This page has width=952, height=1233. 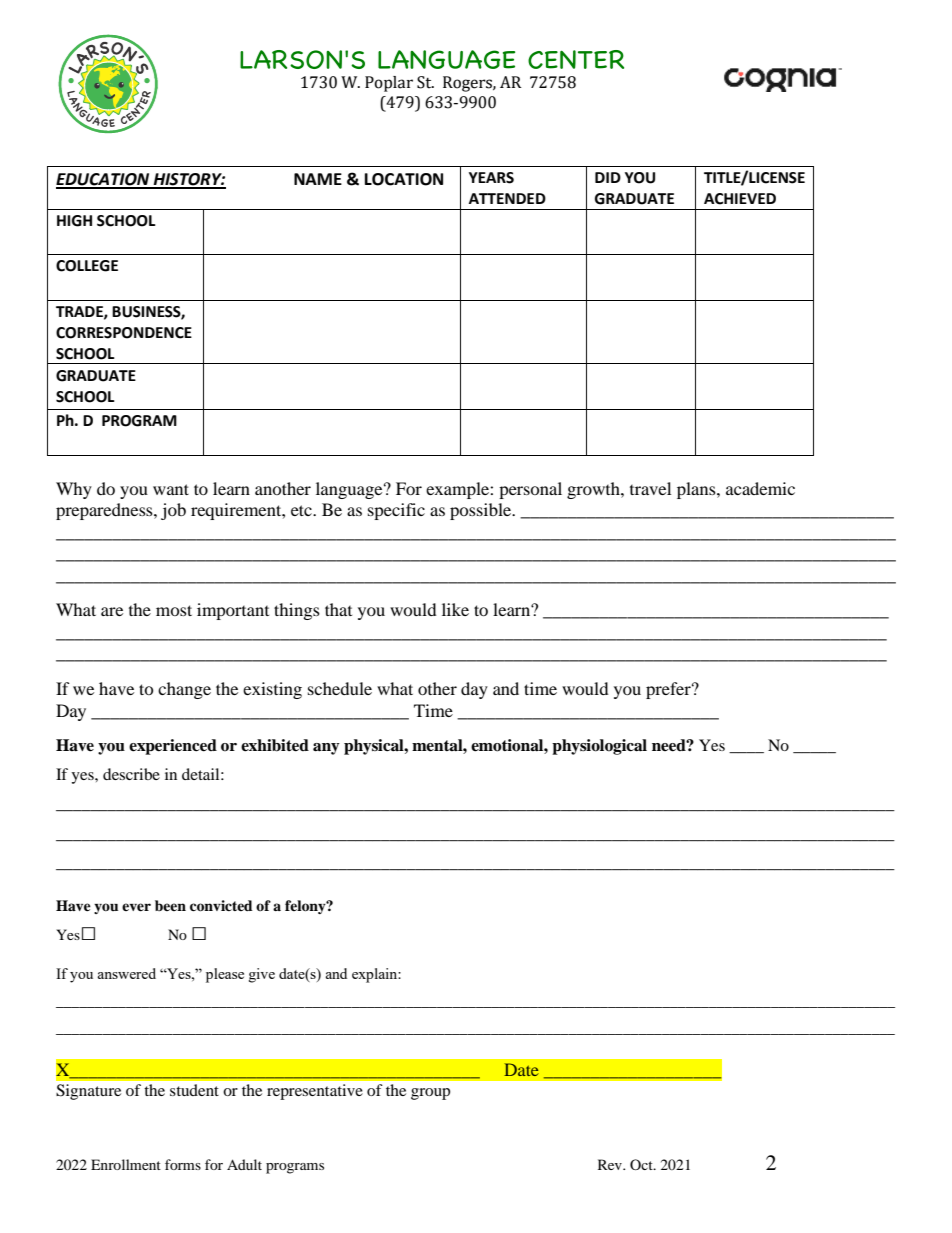 I want to click on travel, so click(x=650, y=488).
